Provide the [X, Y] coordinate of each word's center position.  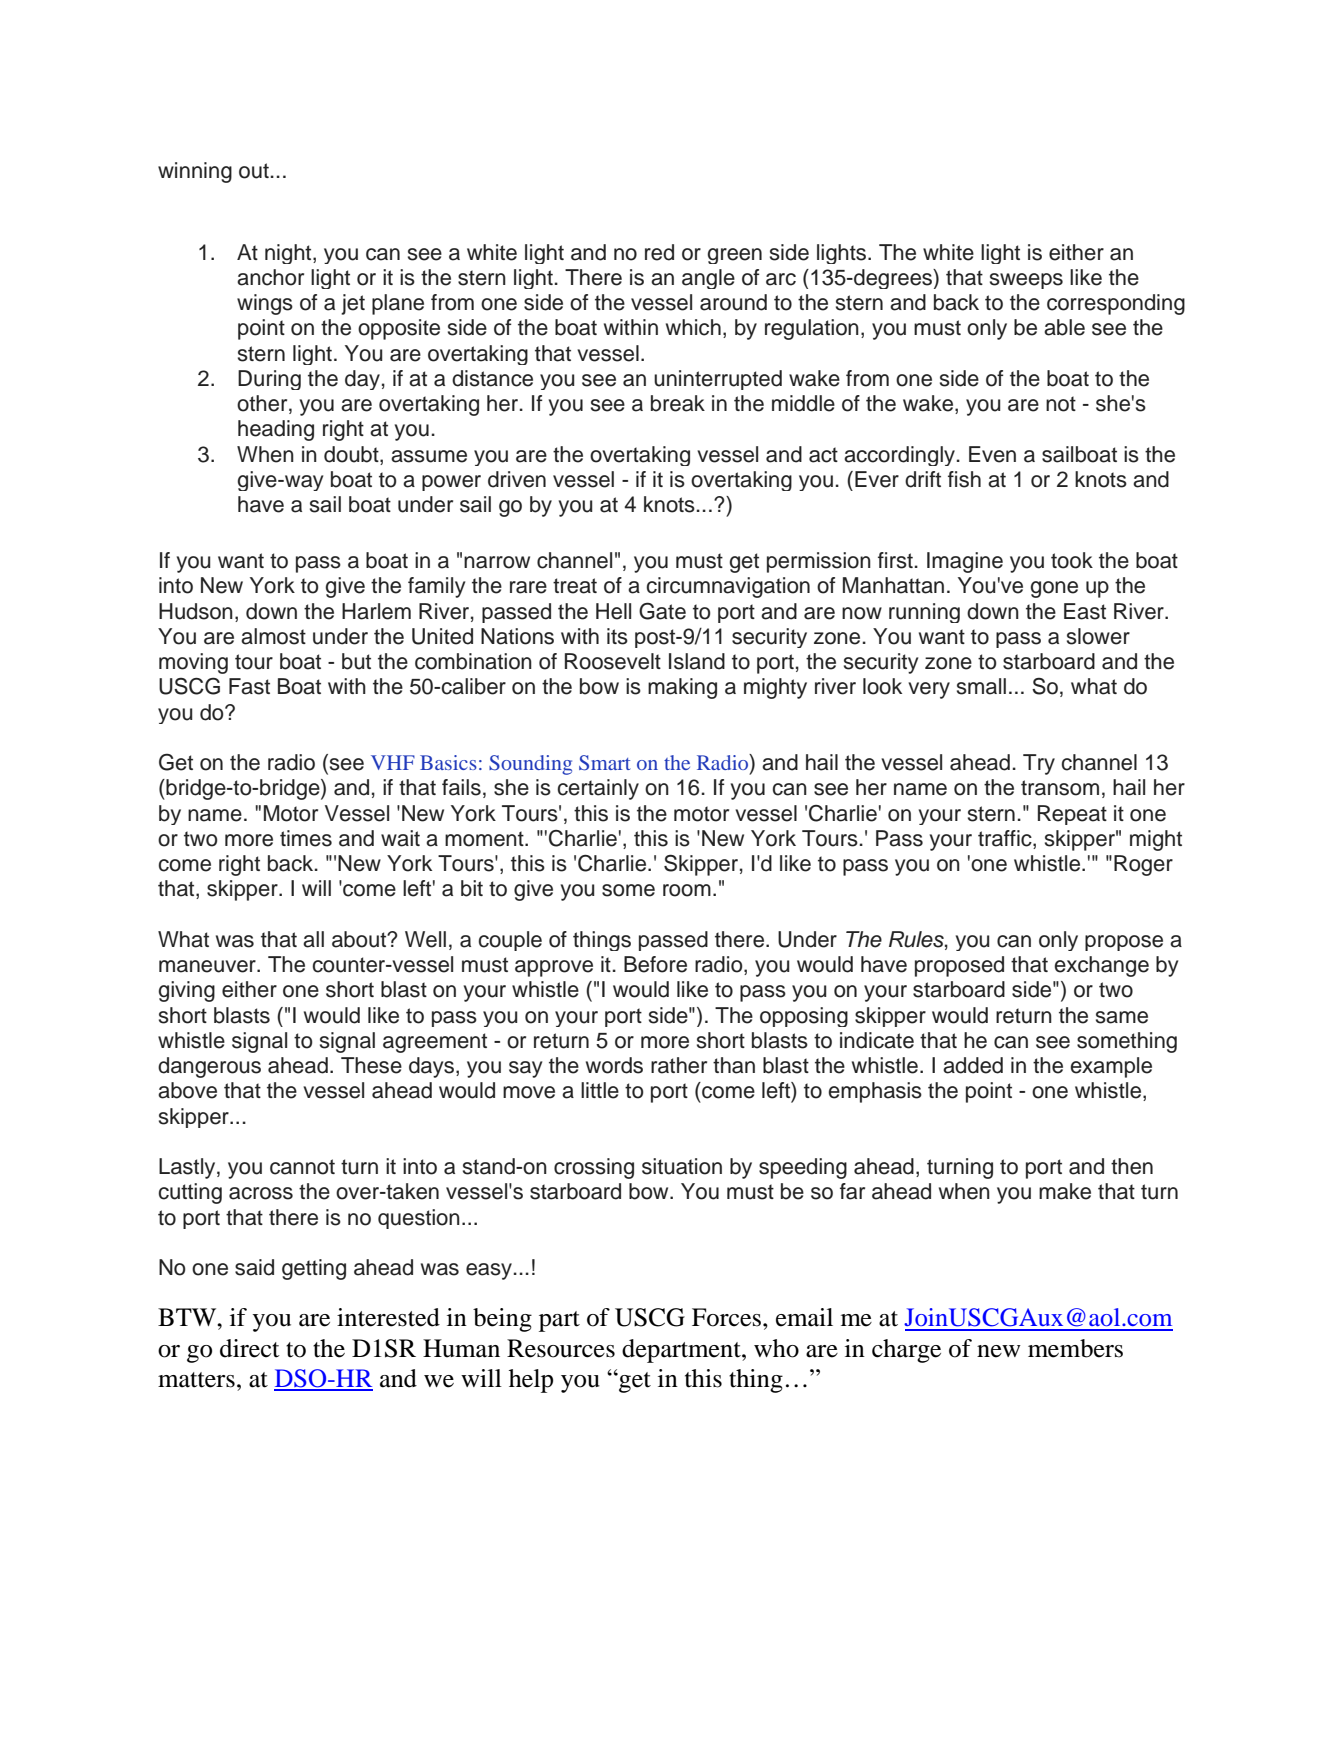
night [289, 254]
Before [655, 964]
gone [1054, 589]
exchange [1101, 966]
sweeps [1026, 281]
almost [273, 636]
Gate [662, 611]
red [659, 252]
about [360, 939]
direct [250, 1348]
